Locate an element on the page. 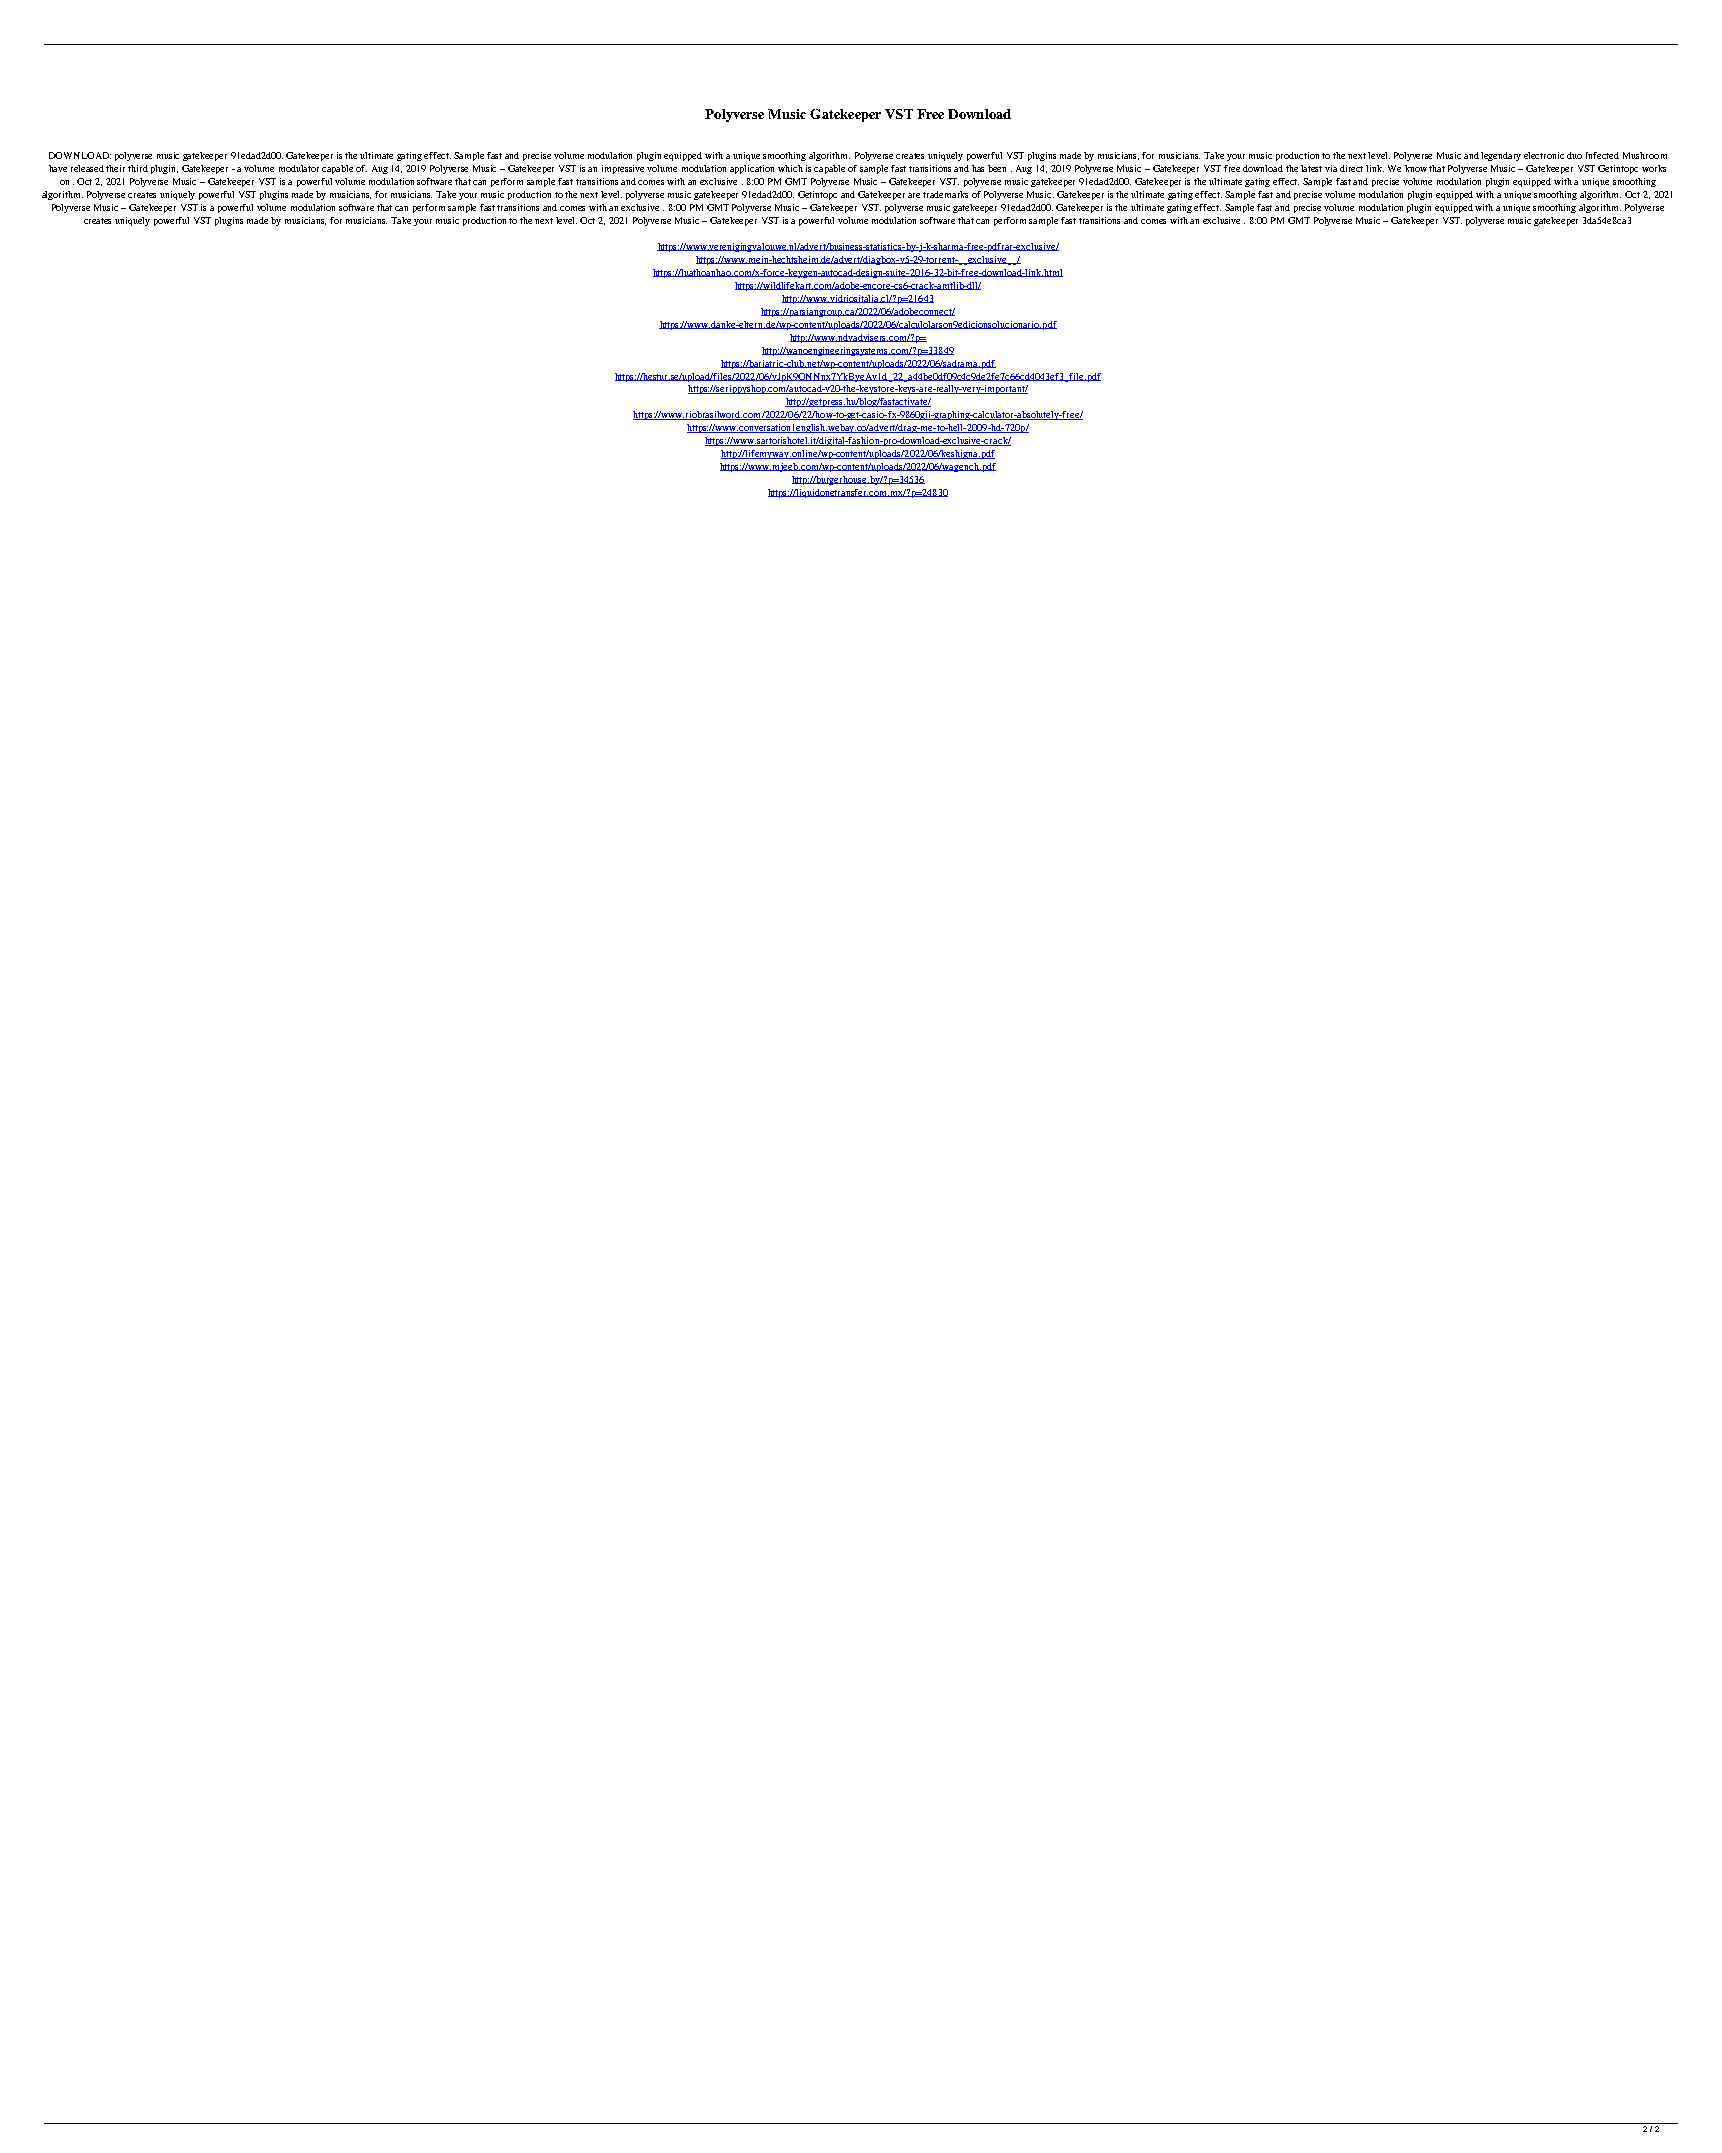 The height and width of the document is (2153, 1722). which is located at coordinates (790, 168).
